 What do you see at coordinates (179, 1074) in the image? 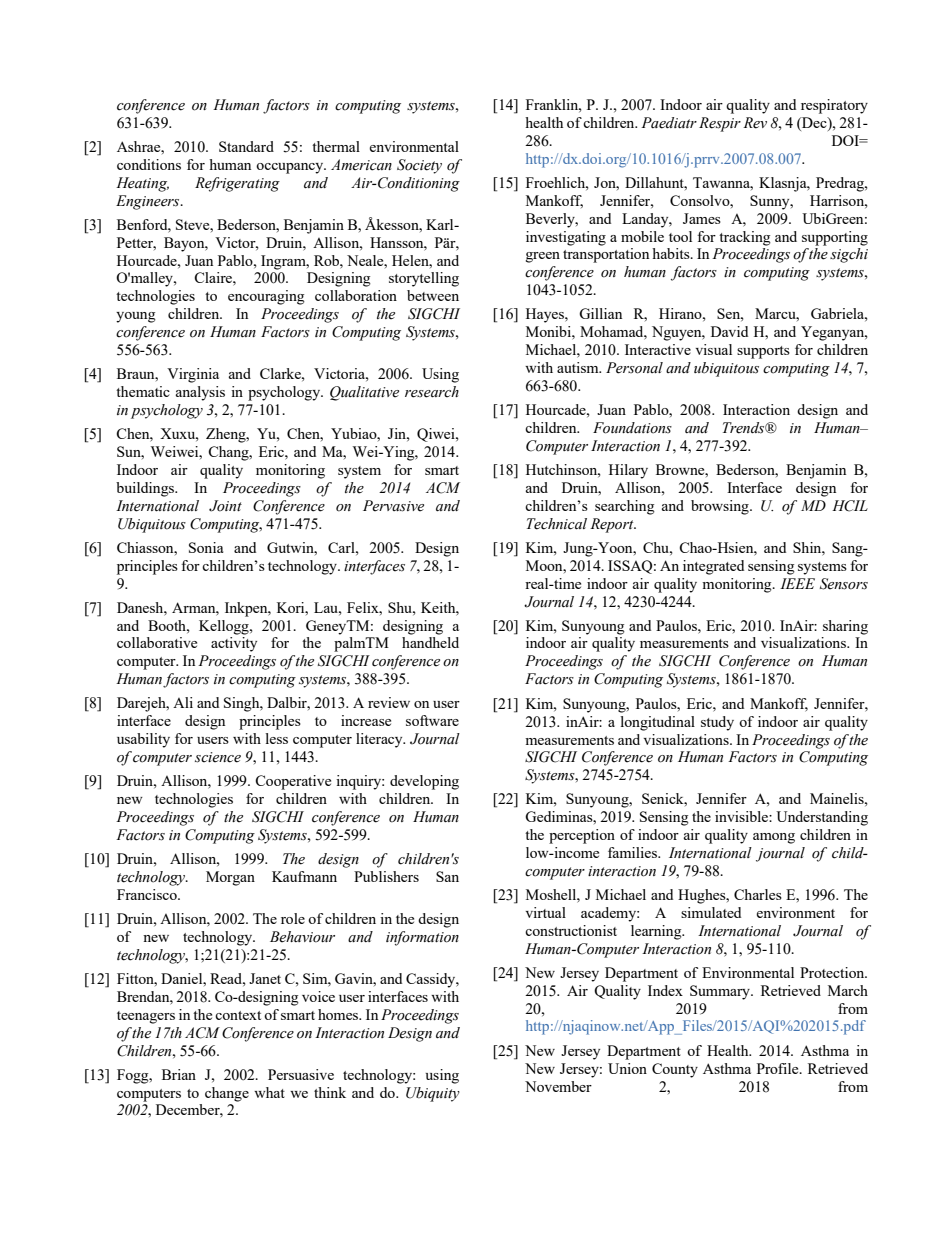
I see `Brian` at bounding box center [179, 1074].
